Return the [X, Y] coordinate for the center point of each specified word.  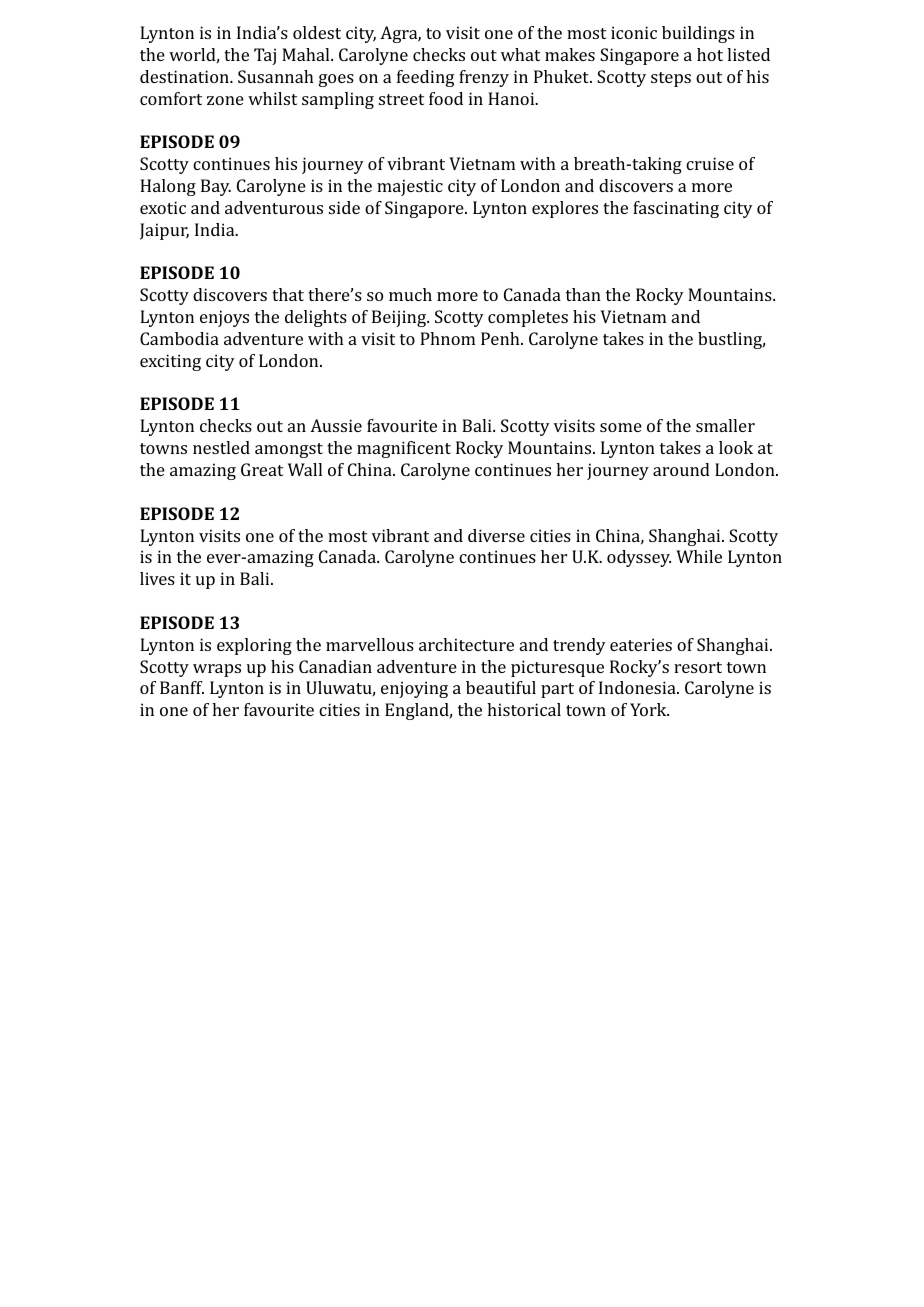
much [410, 294]
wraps [217, 670]
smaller [725, 425]
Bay [216, 187]
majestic [410, 187]
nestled [221, 447]
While [699, 556]
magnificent [404, 449]
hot [710, 54]
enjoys [224, 318]
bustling [731, 340]
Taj [265, 56]
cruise [710, 163]
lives [157, 578]
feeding [426, 78]
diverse [496, 535]
